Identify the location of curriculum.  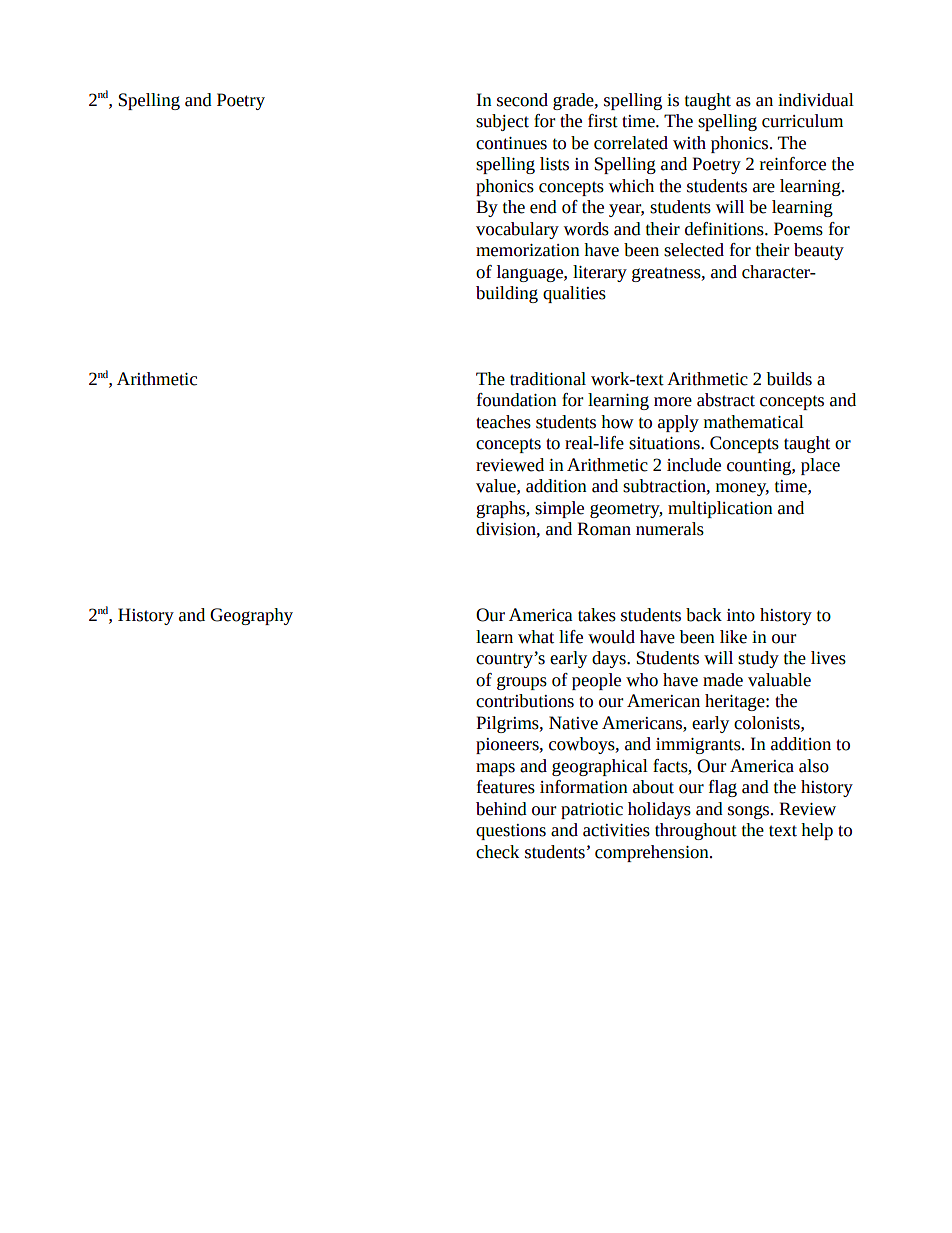
(802, 121).
